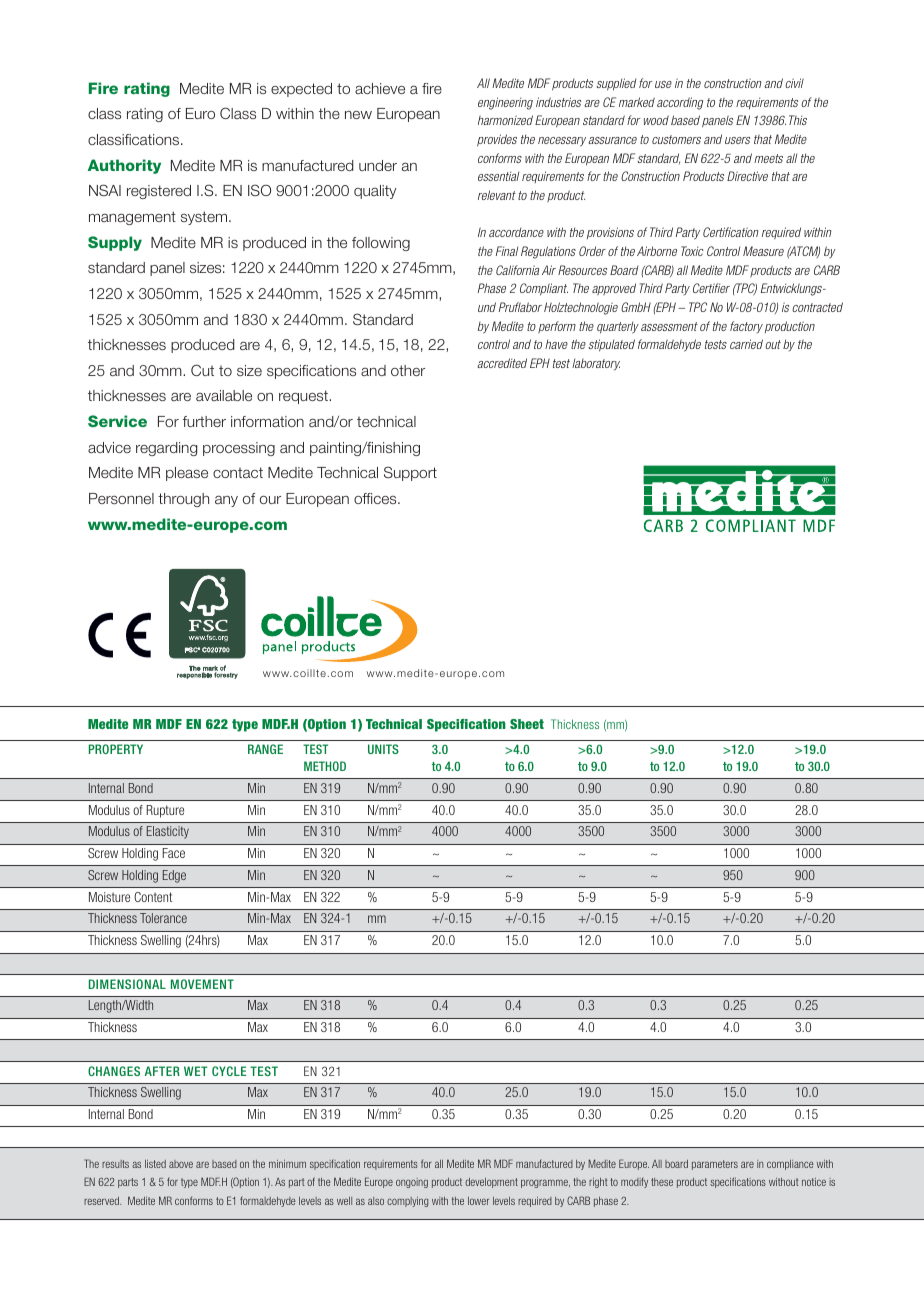 This page has width=924, height=1308. Describe the element at coordinates (187, 474) in the page. I see `please` at that location.
